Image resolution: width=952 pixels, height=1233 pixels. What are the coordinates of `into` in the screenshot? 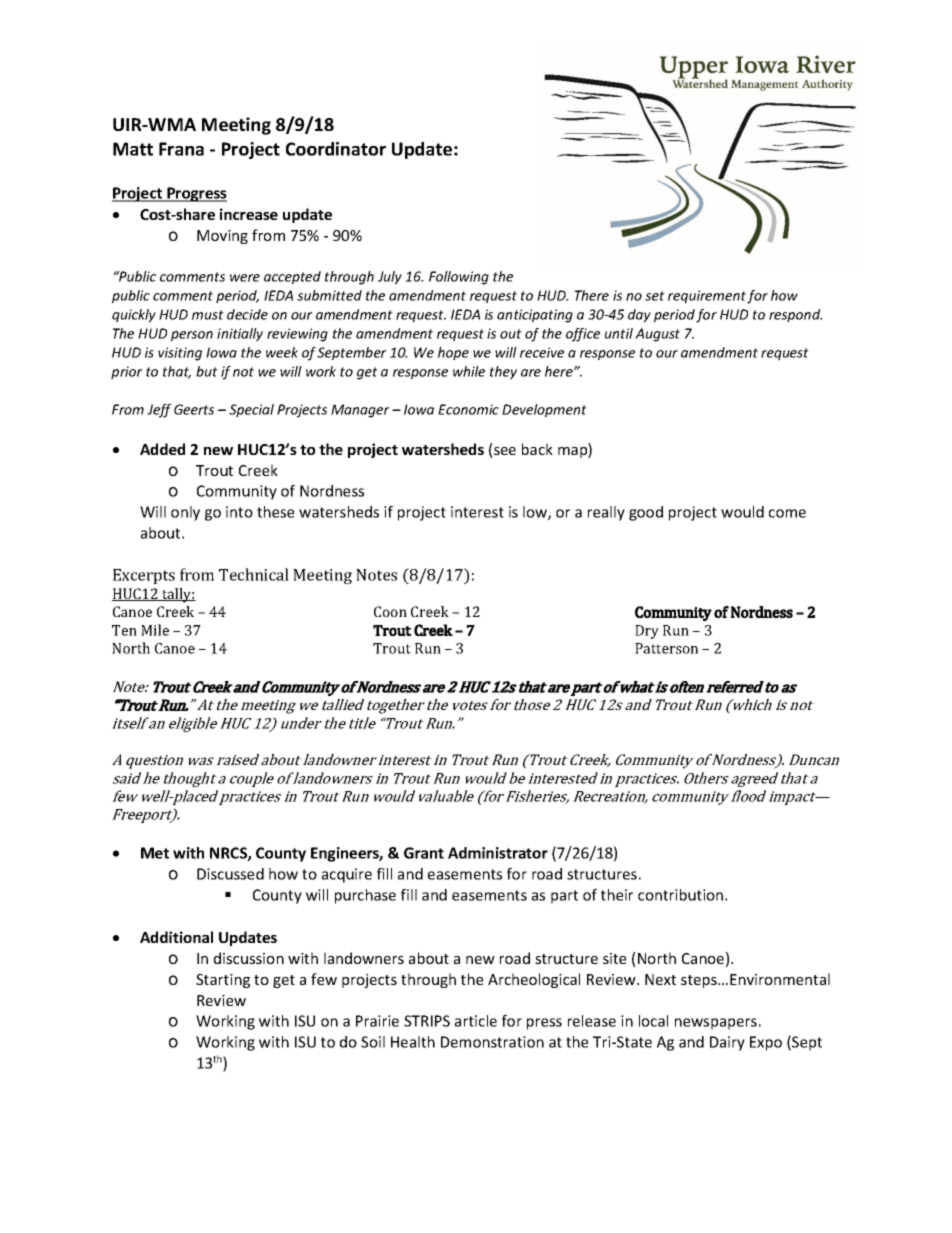 It's located at (239, 512).
